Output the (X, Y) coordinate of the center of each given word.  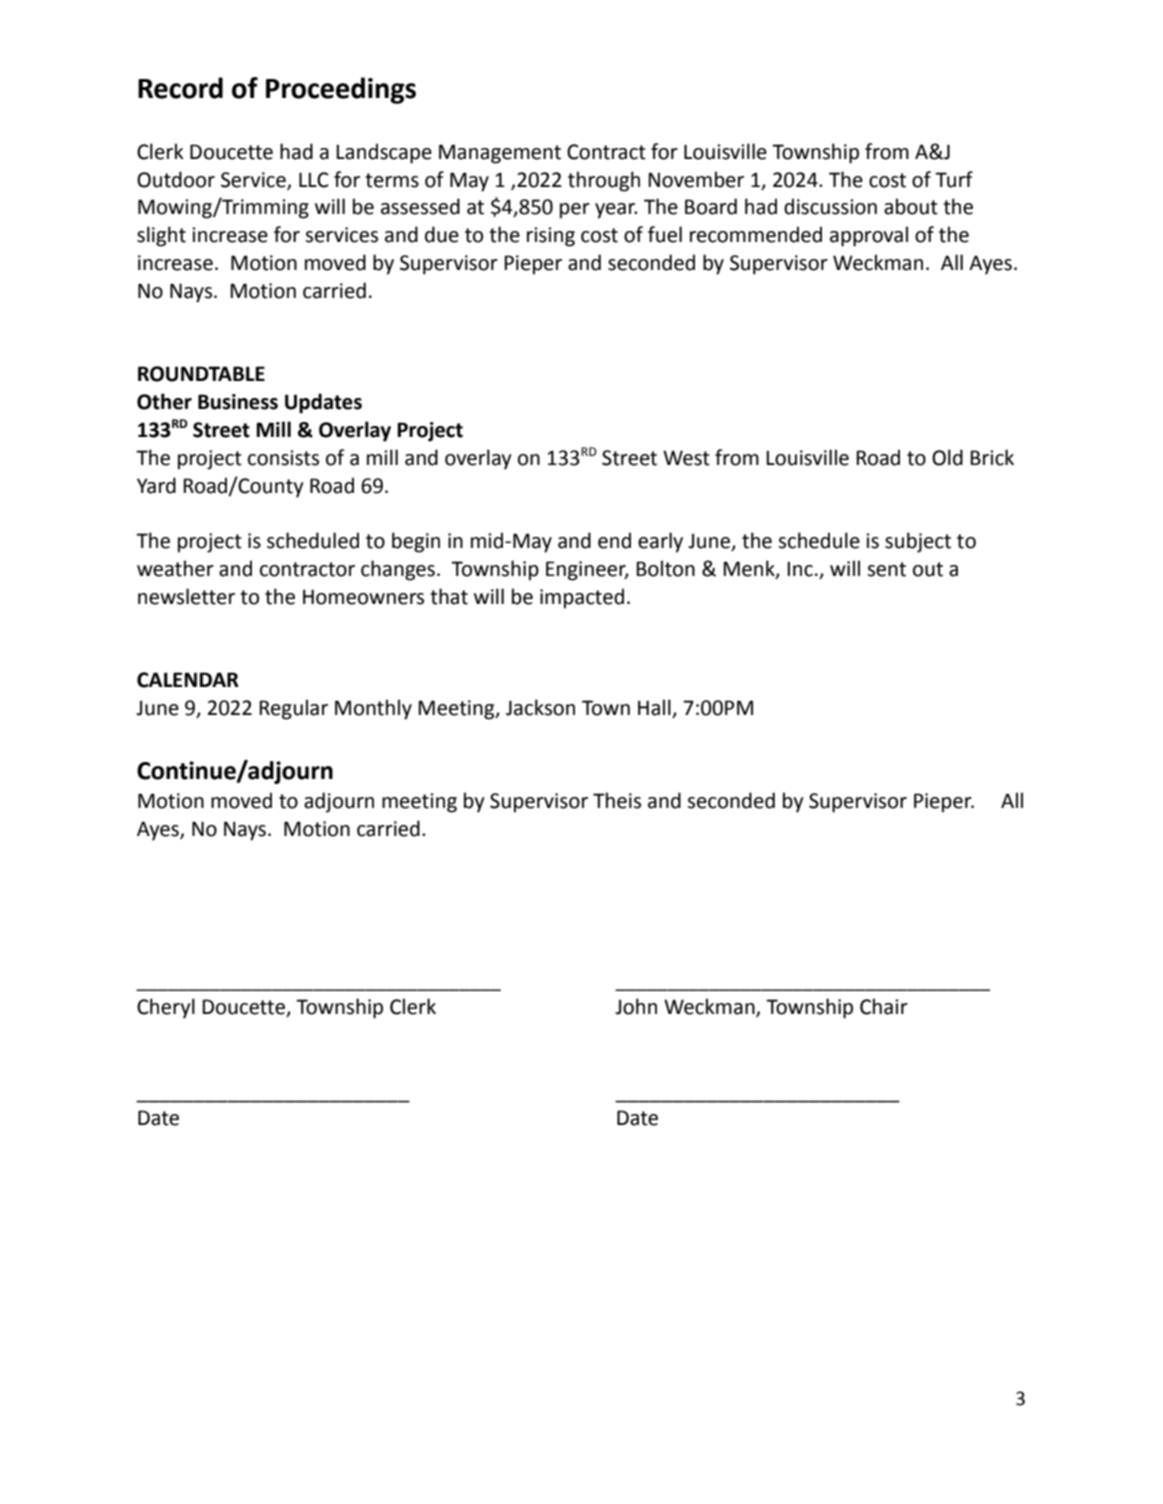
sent (886, 569)
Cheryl (166, 1008)
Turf (954, 179)
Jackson (540, 707)
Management (500, 154)
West (686, 458)
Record (180, 88)
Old (947, 457)
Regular (293, 709)
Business (238, 402)
